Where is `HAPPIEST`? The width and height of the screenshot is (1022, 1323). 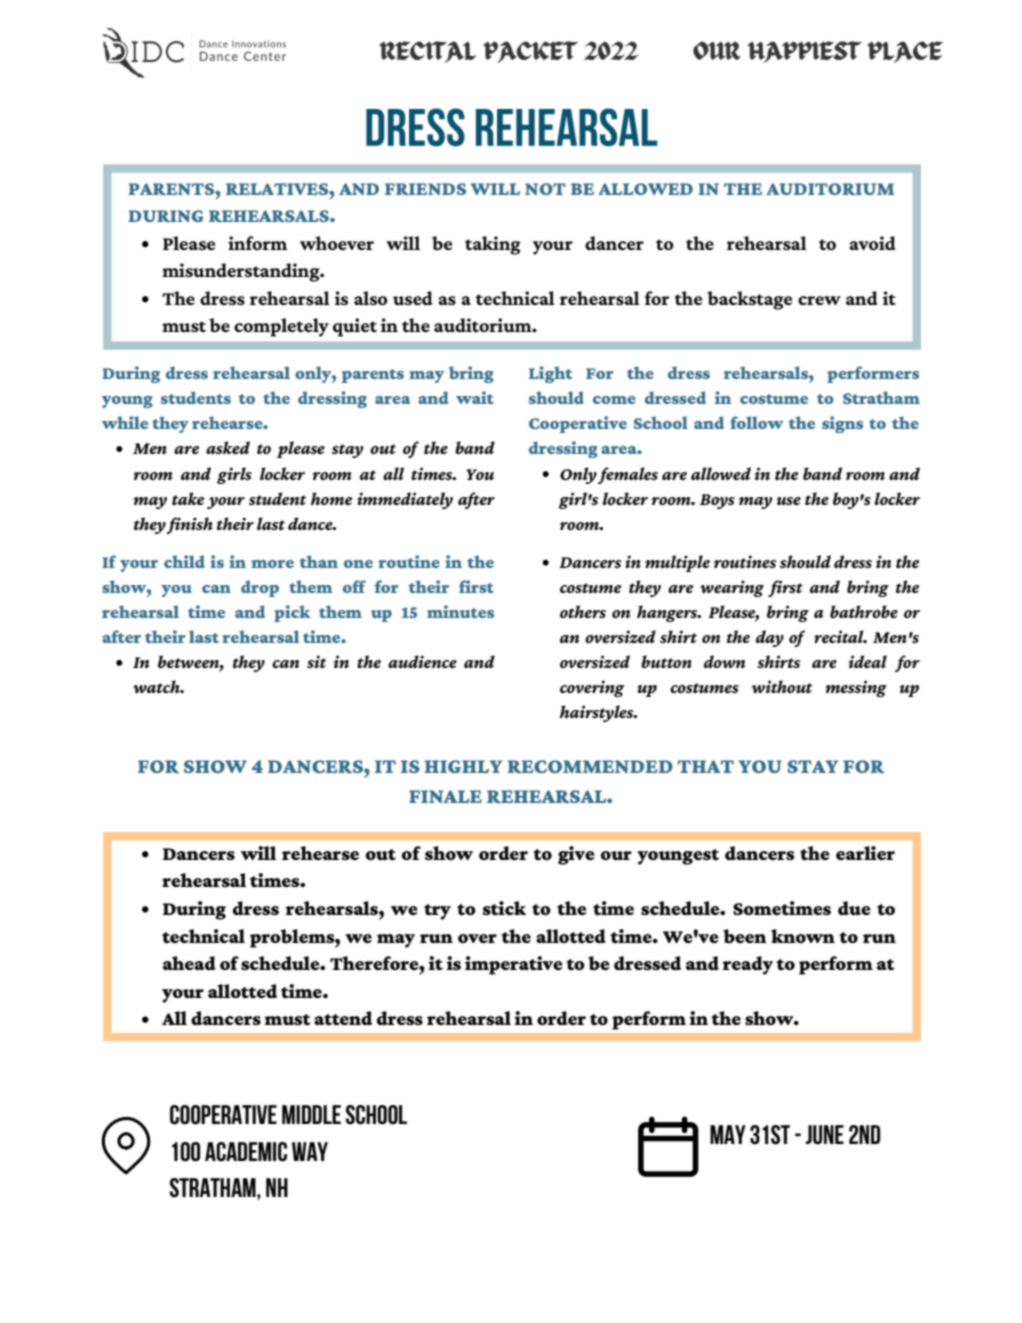
HAPPIEST is located at coordinates (804, 52).
